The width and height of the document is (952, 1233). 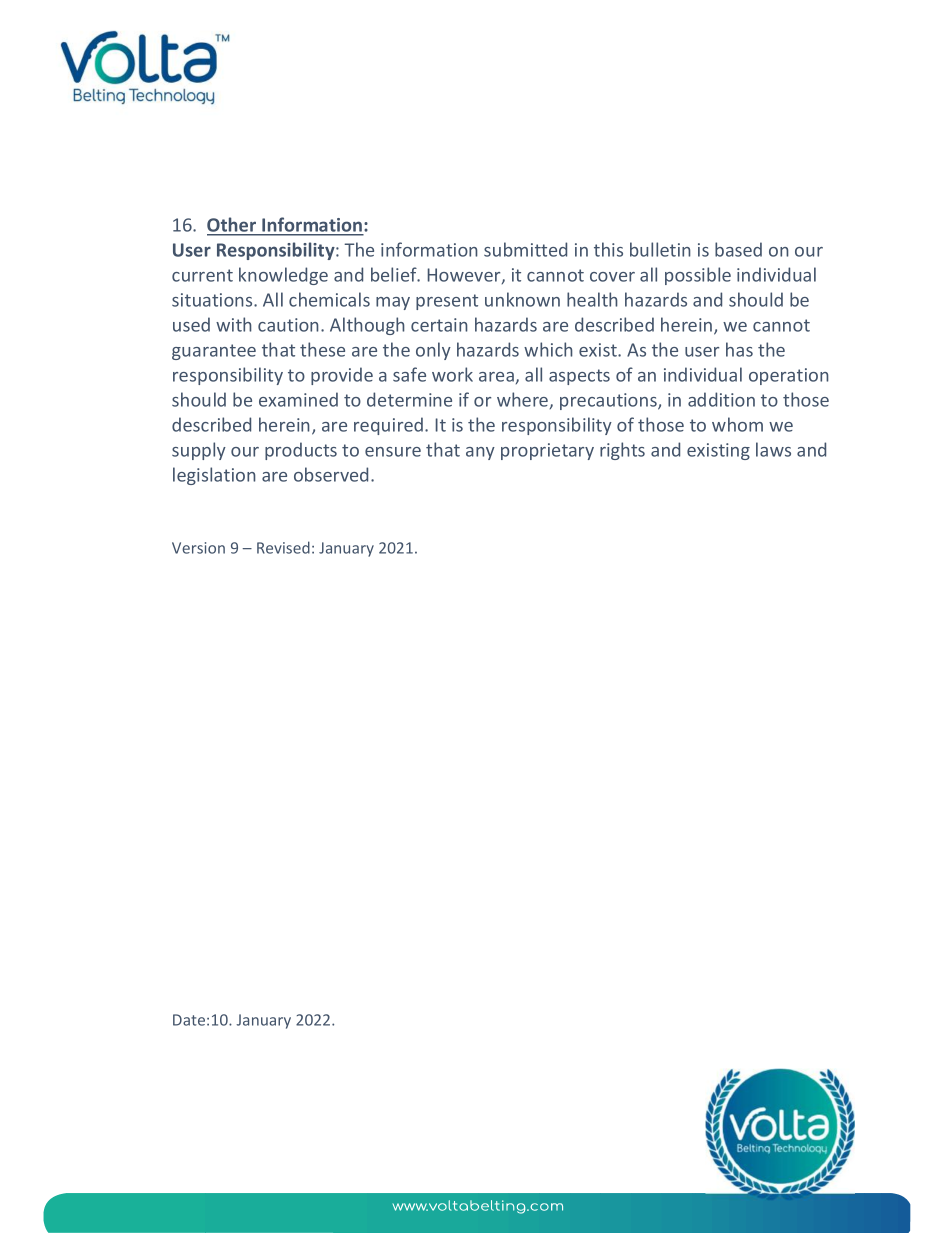 I want to click on with, so click(x=234, y=324).
